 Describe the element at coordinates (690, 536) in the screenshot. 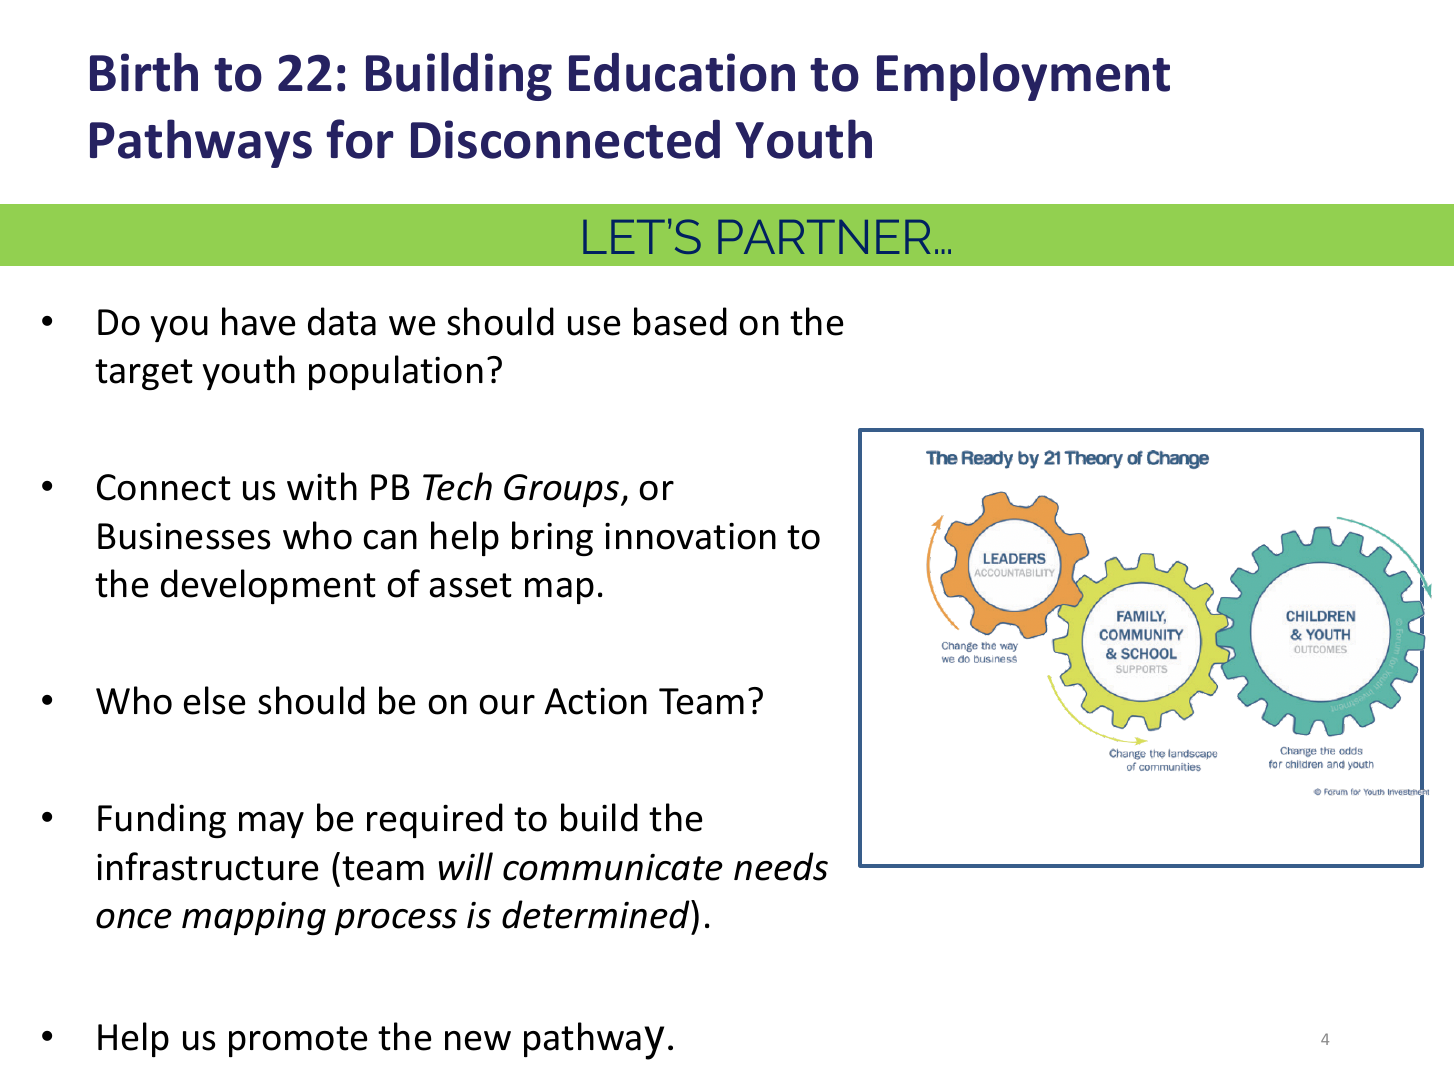

I see `innovation` at that location.
